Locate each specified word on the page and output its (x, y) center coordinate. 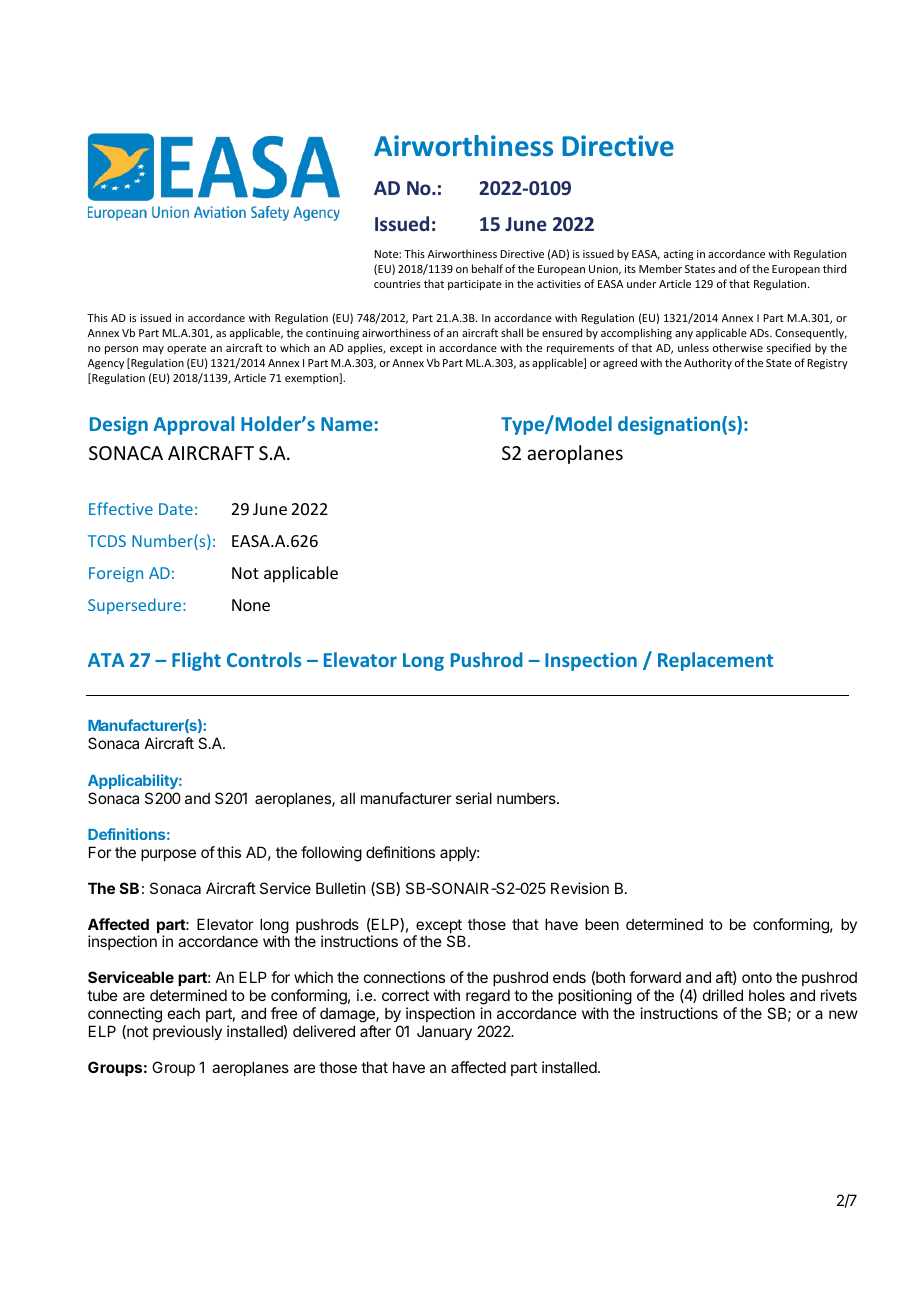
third (834, 268)
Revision (580, 888)
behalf (487, 268)
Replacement (715, 661)
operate (186, 349)
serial (474, 798)
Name (347, 424)
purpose (168, 855)
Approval (193, 425)
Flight (196, 661)
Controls (264, 659)
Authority (708, 363)
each (184, 1013)
